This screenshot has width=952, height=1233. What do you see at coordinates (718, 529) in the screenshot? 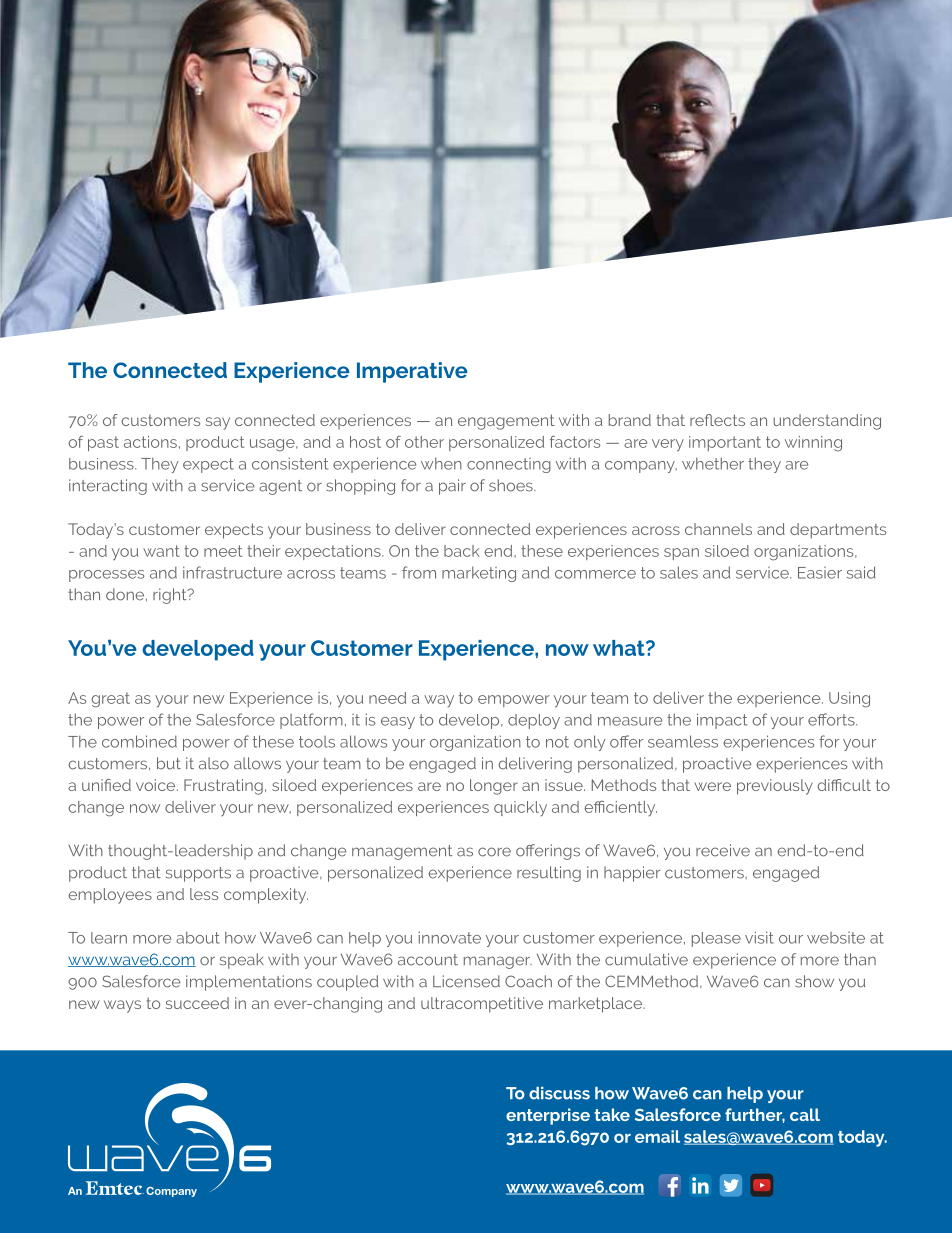
I see `channels` at bounding box center [718, 529].
